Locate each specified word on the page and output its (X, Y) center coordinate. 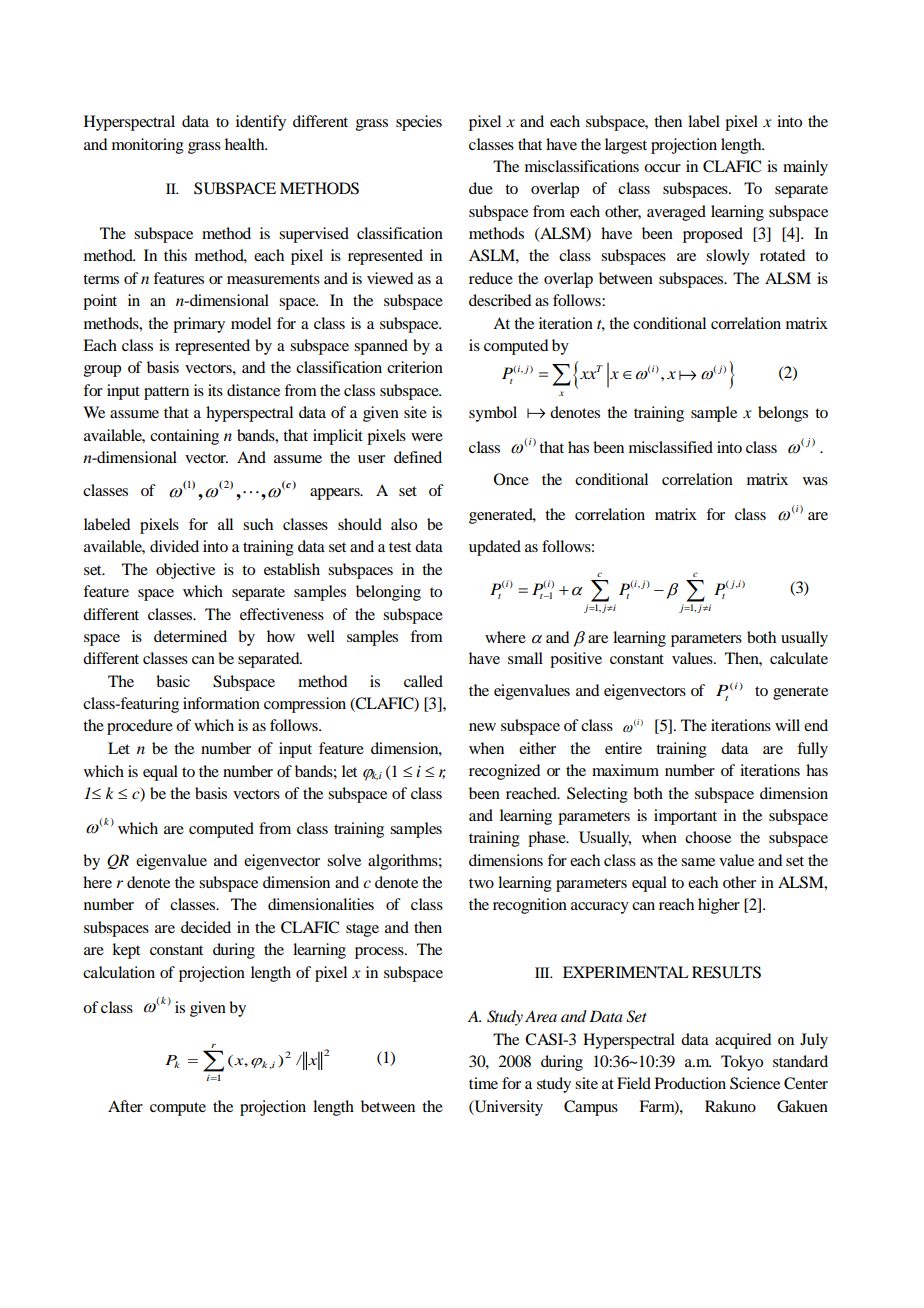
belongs (783, 414)
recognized (504, 772)
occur (662, 168)
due (481, 188)
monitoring (148, 146)
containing (184, 437)
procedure (140, 727)
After (125, 1106)
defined (418, 457)
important (685, 817)
